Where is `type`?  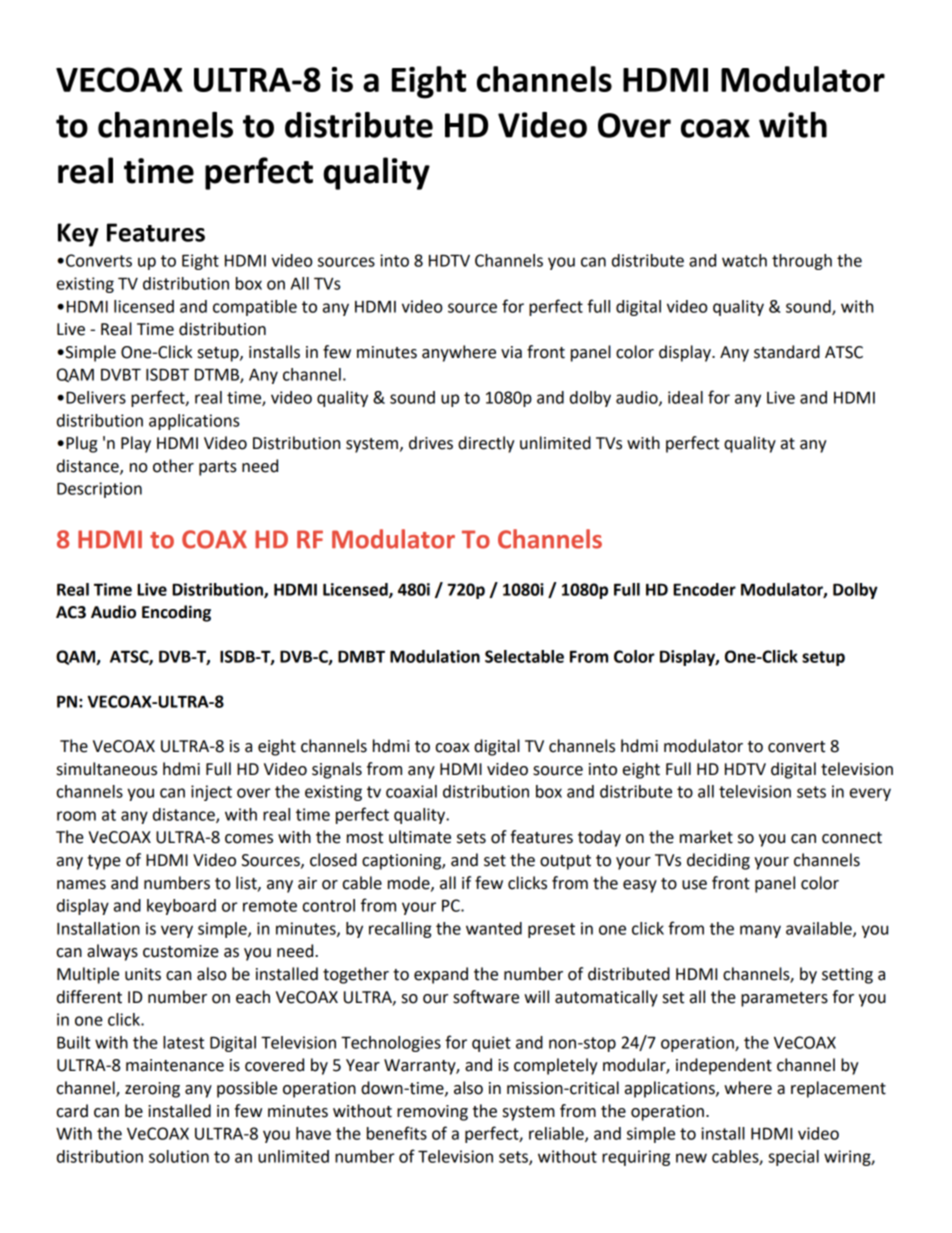 type is located at coordinates (104, 862).
